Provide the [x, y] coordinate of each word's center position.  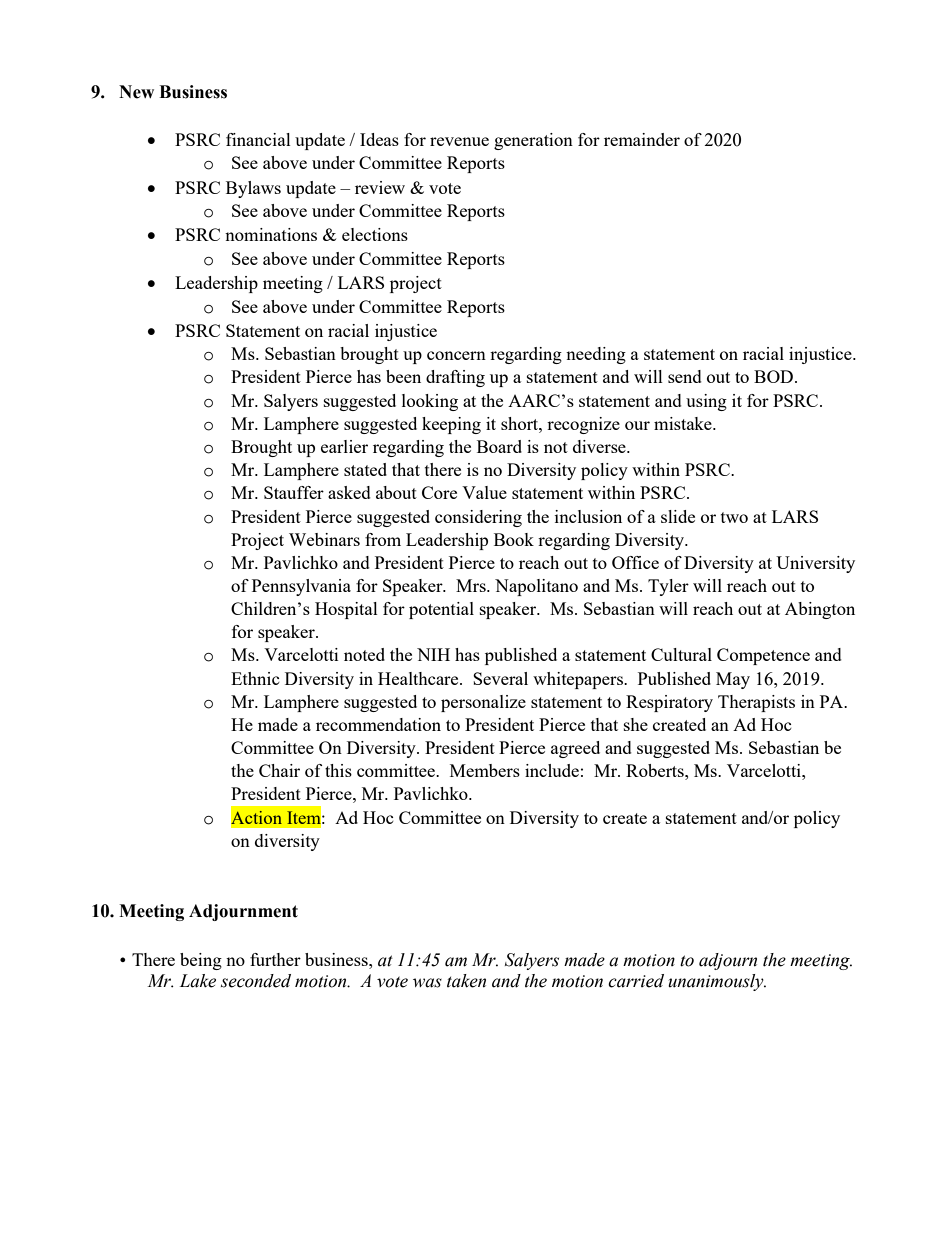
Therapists [756, 703]
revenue [459, 141]
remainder [642, 139]
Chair [279, 770]
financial [258, 139]
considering [478, 518]
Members [485, 770]
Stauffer [294, 492]
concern [456, 355]
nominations [271, 234]
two [734, 517]
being [201, 961]
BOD [773, 376]
